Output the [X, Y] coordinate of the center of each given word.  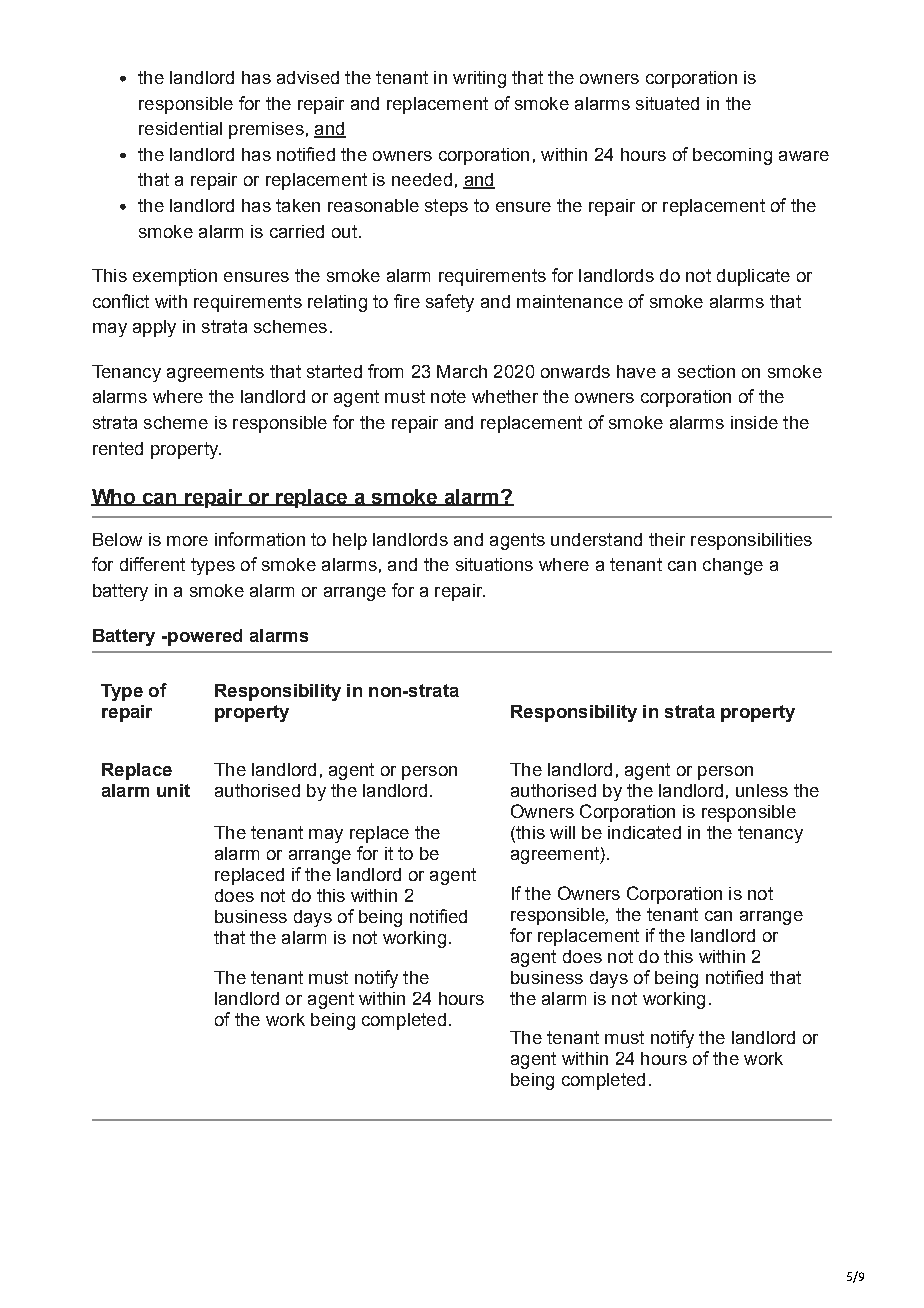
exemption [175, 277]
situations [494, 564]
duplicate [753, 277]
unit [173, 790]
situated [667, 103]
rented [118, 448]
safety [450, 303]
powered [204, 637]
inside [754, 422]
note [448, 396]
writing [479, 79]
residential [180, 128]
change [733, 566]
